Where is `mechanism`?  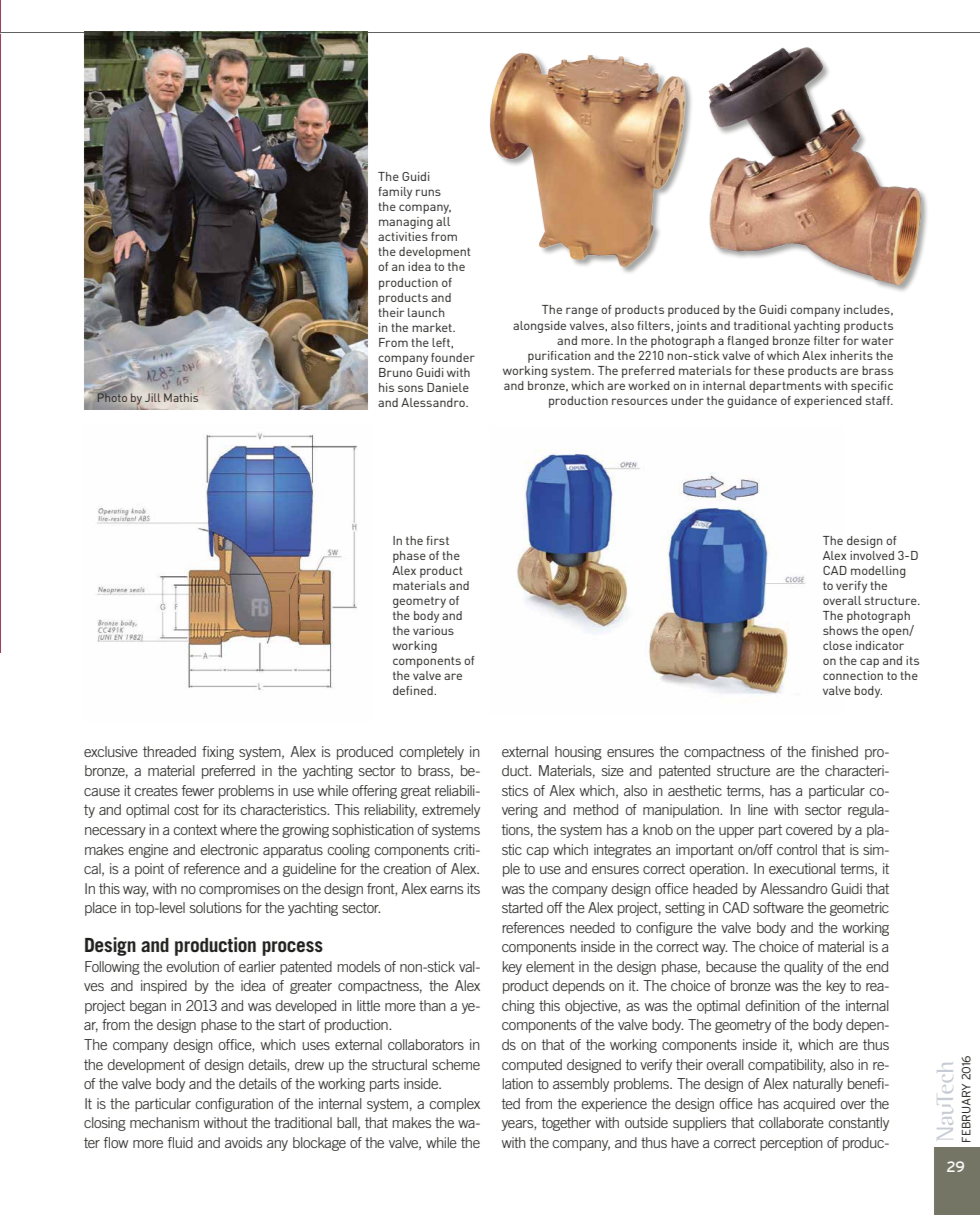
mechanism is located at coordinates (164, 1122).
